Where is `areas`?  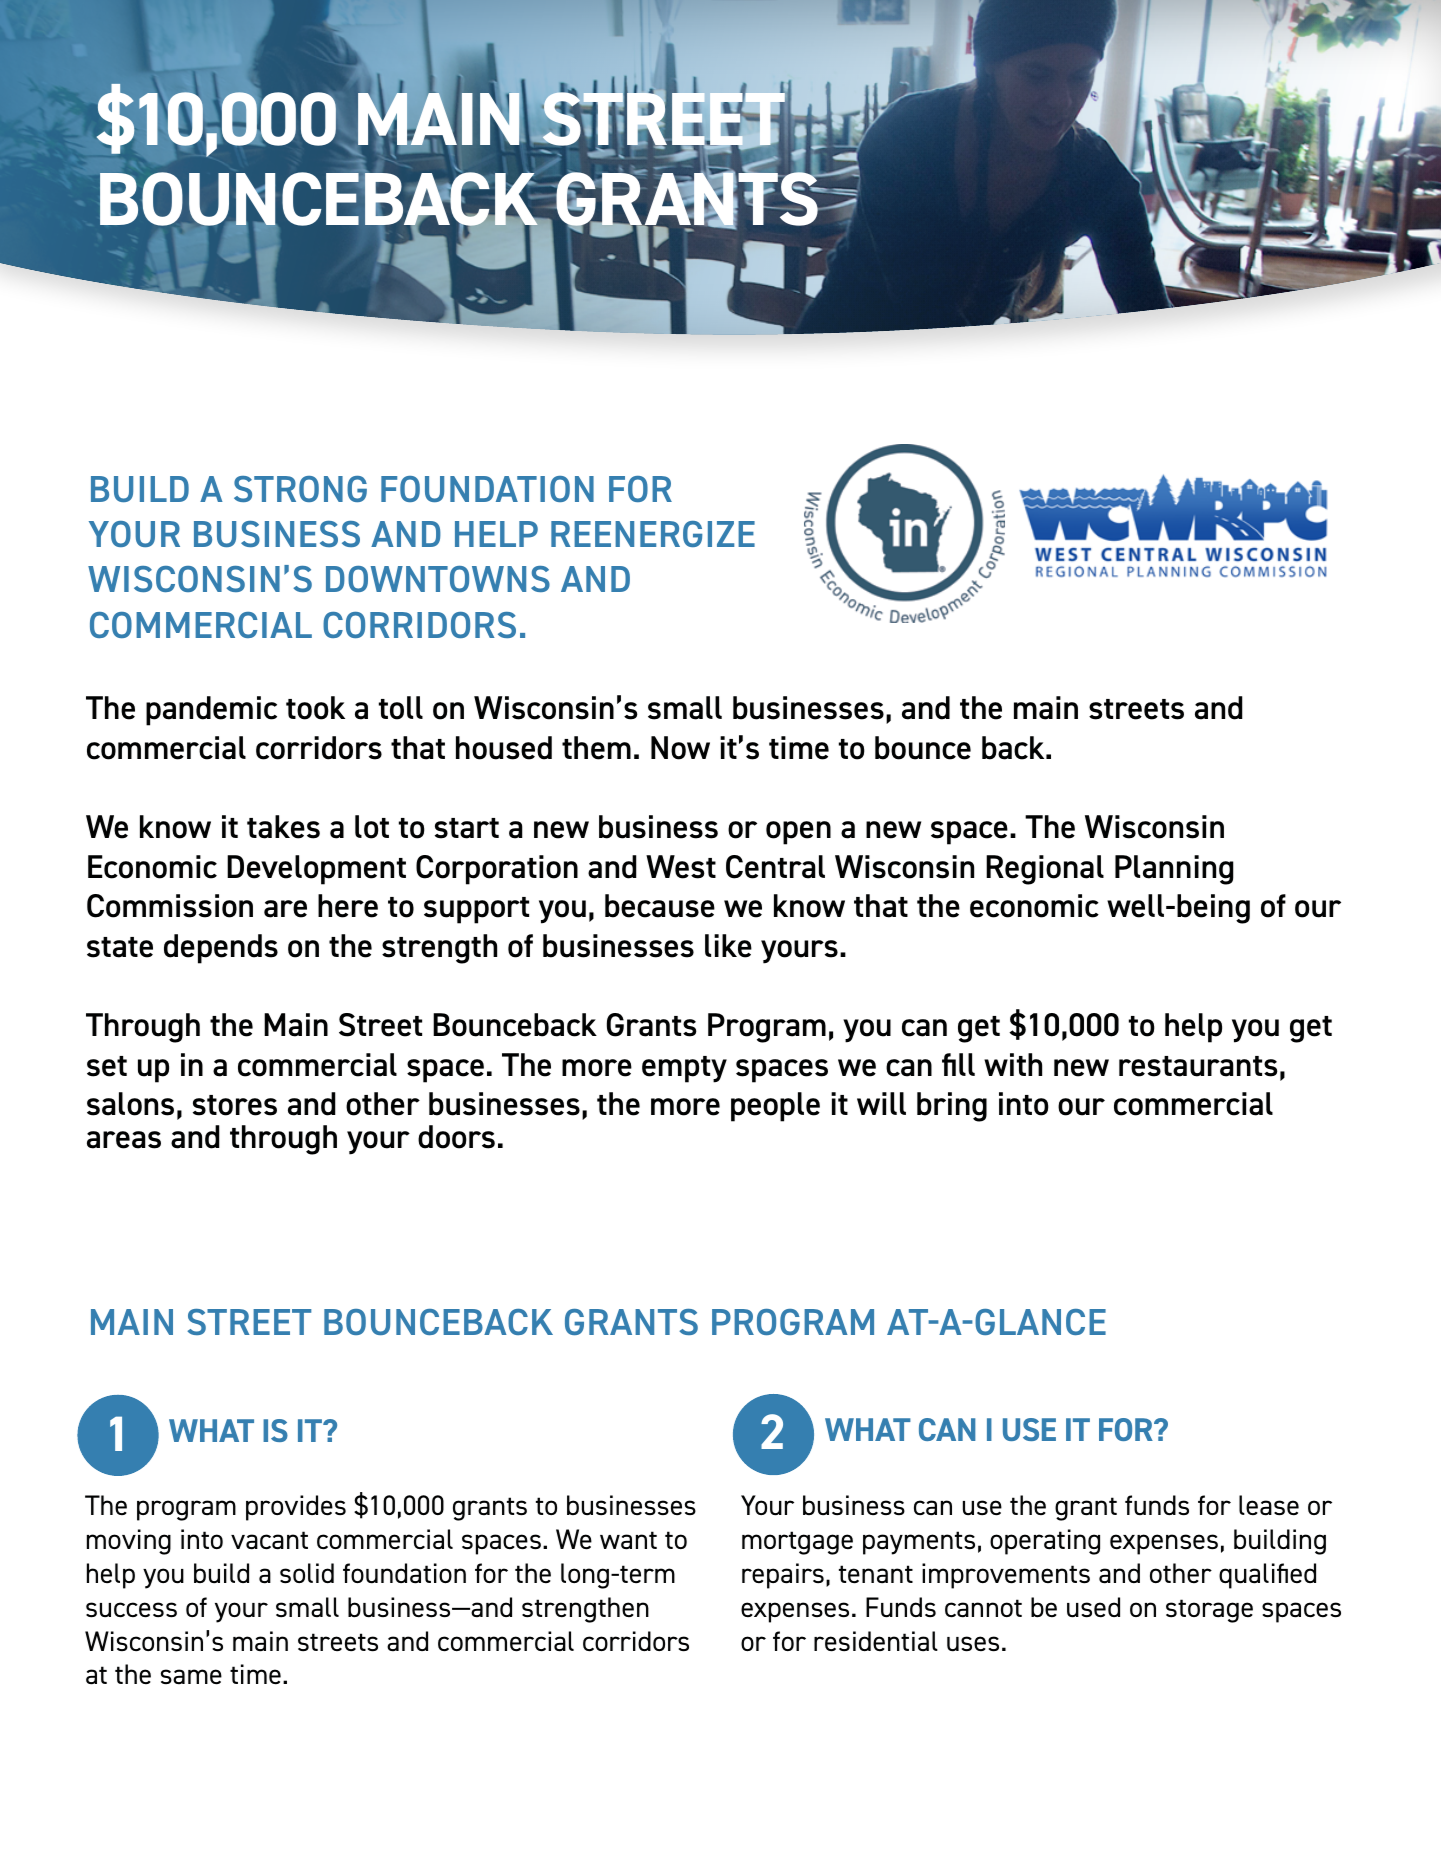 areas is located at coordinates (124, 1140).
